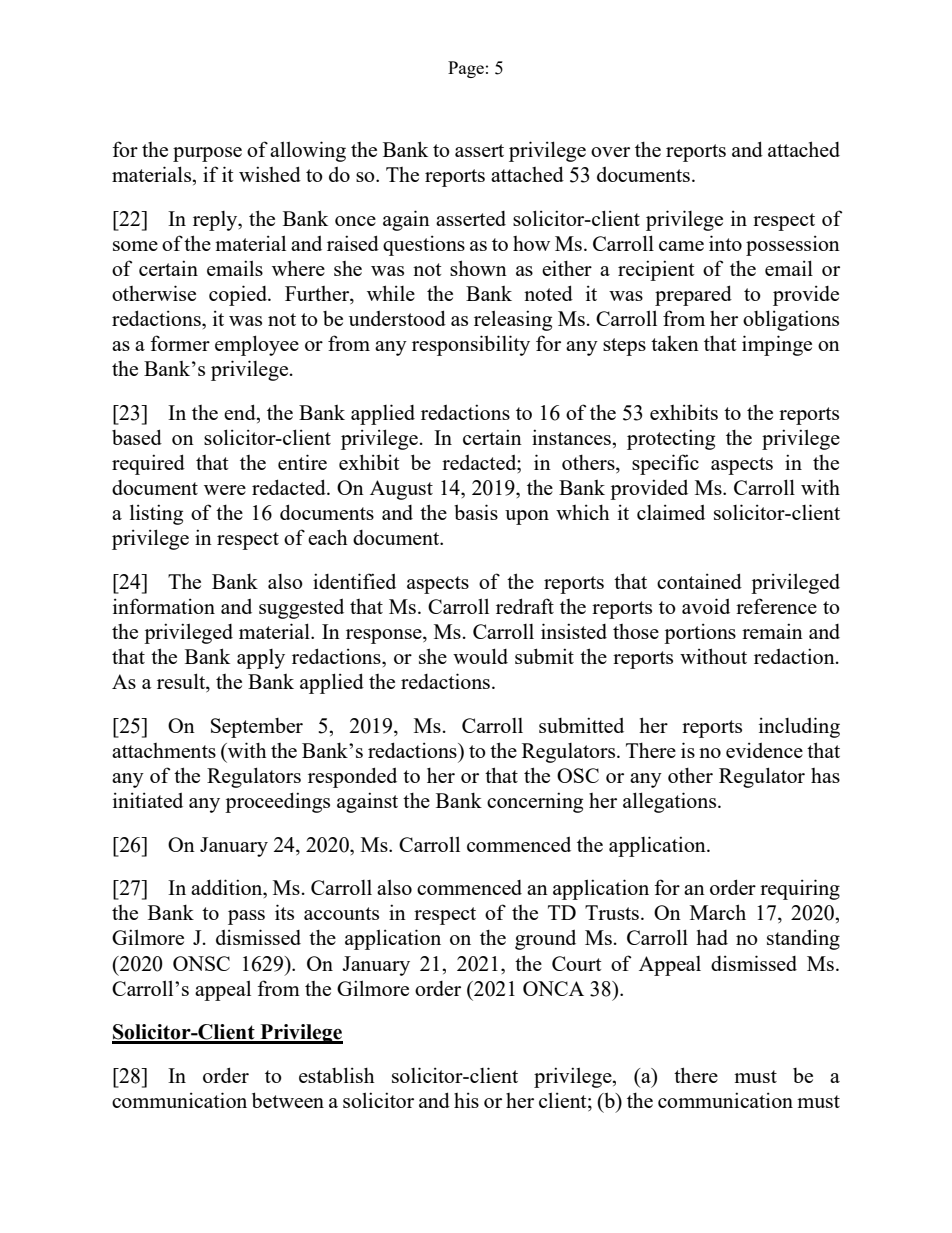 Image resolution: width=952 pixels, height=1233 pixels. Describe the element at coordinates (164, 606) in the image. I see `information` at that location.
